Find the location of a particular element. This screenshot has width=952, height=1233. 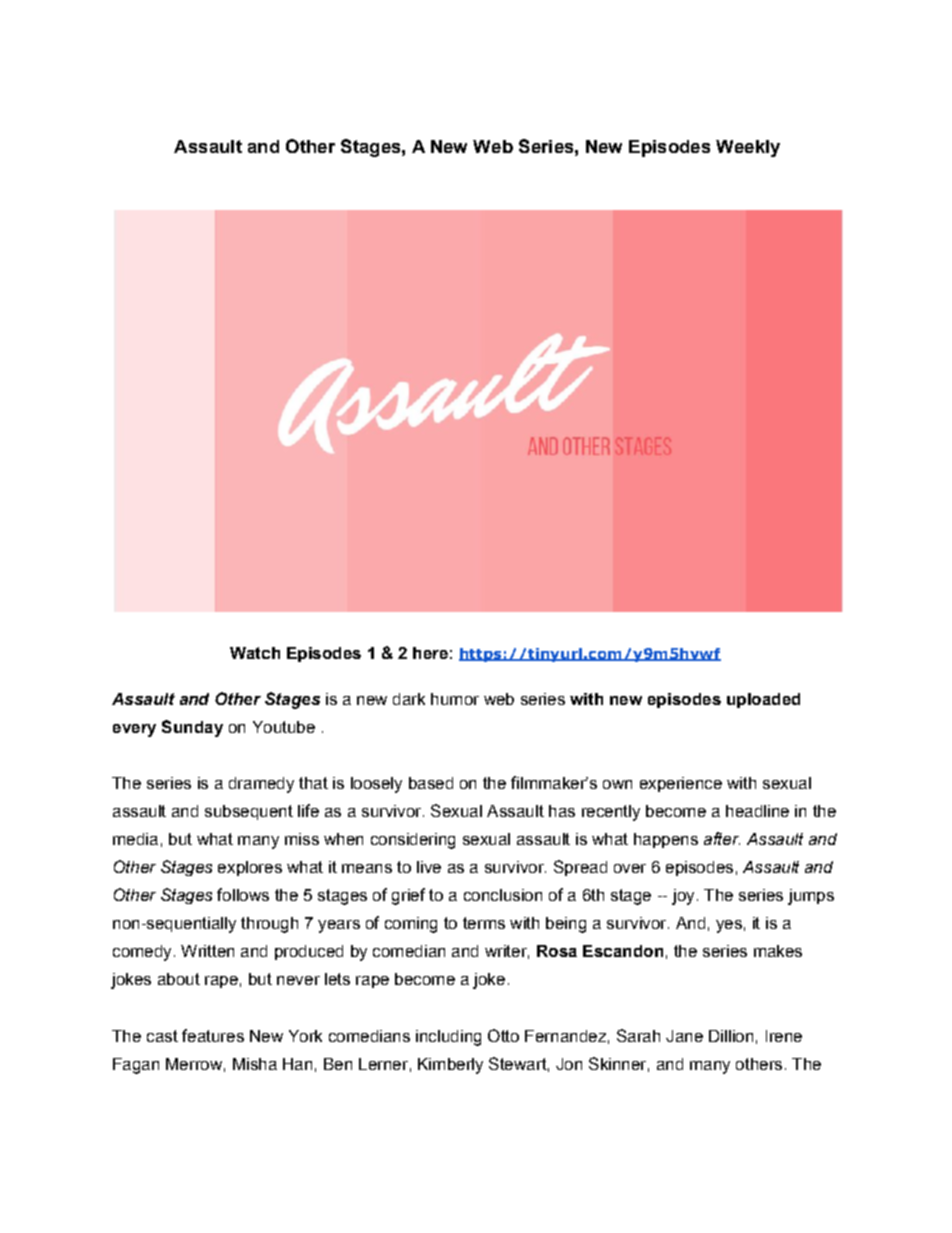

humor is located at coordinates (455, 699).
